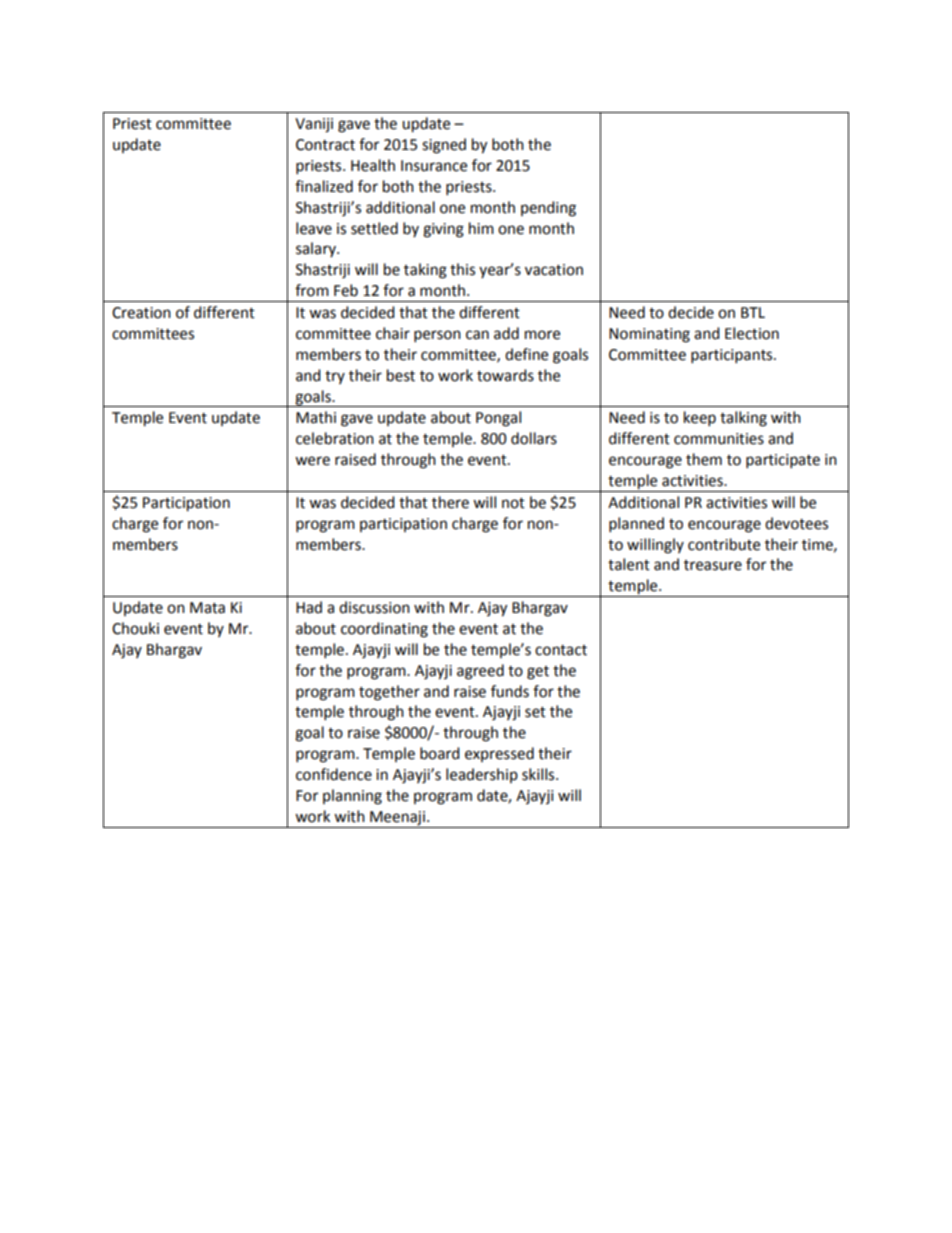 This page has width=952, height=1233. Describe the element at coordinates (450, 502) in the page. I see `there` at that location.
